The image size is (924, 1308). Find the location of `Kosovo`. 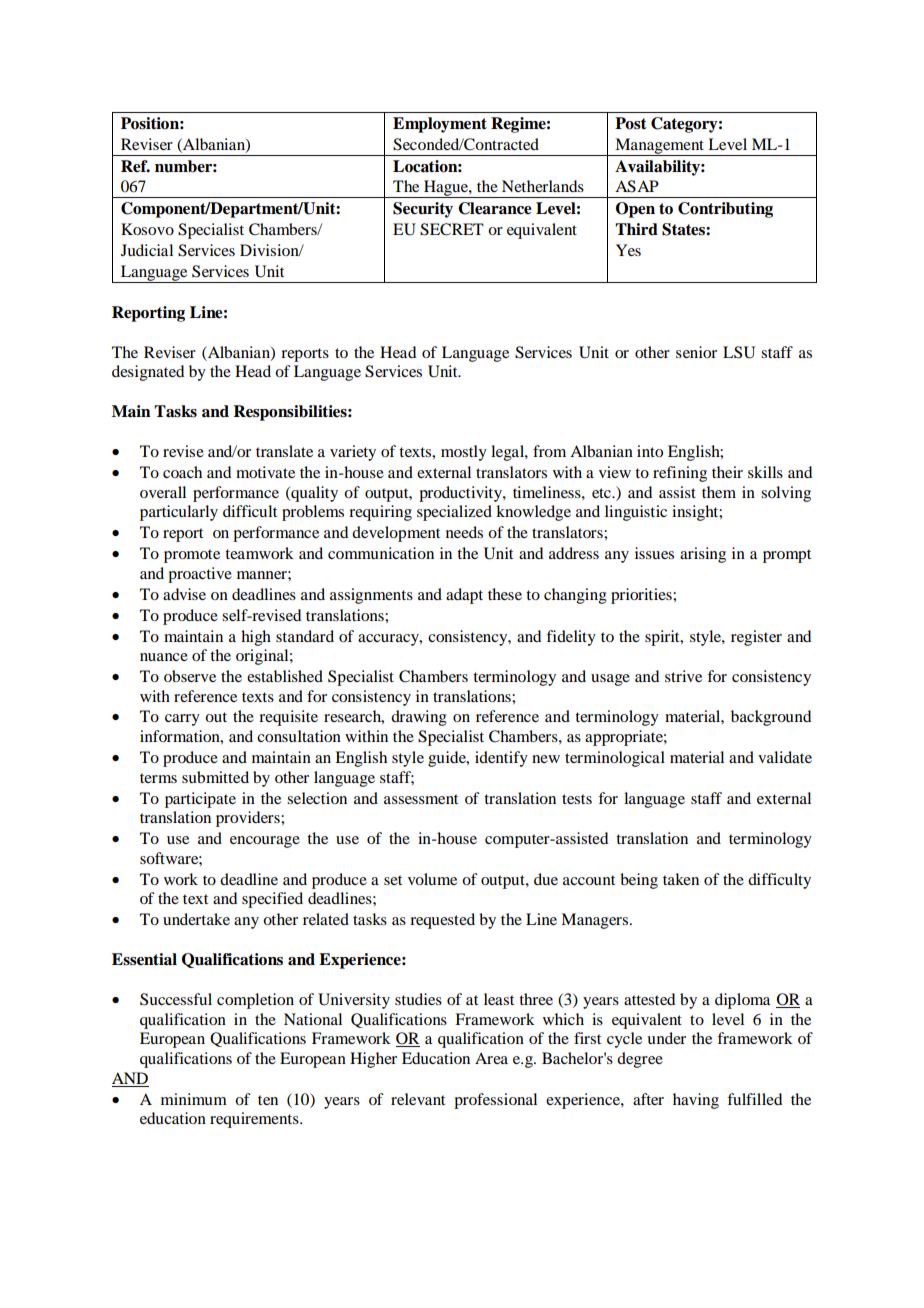

Kosovo is located at coordinates (147, 229).
